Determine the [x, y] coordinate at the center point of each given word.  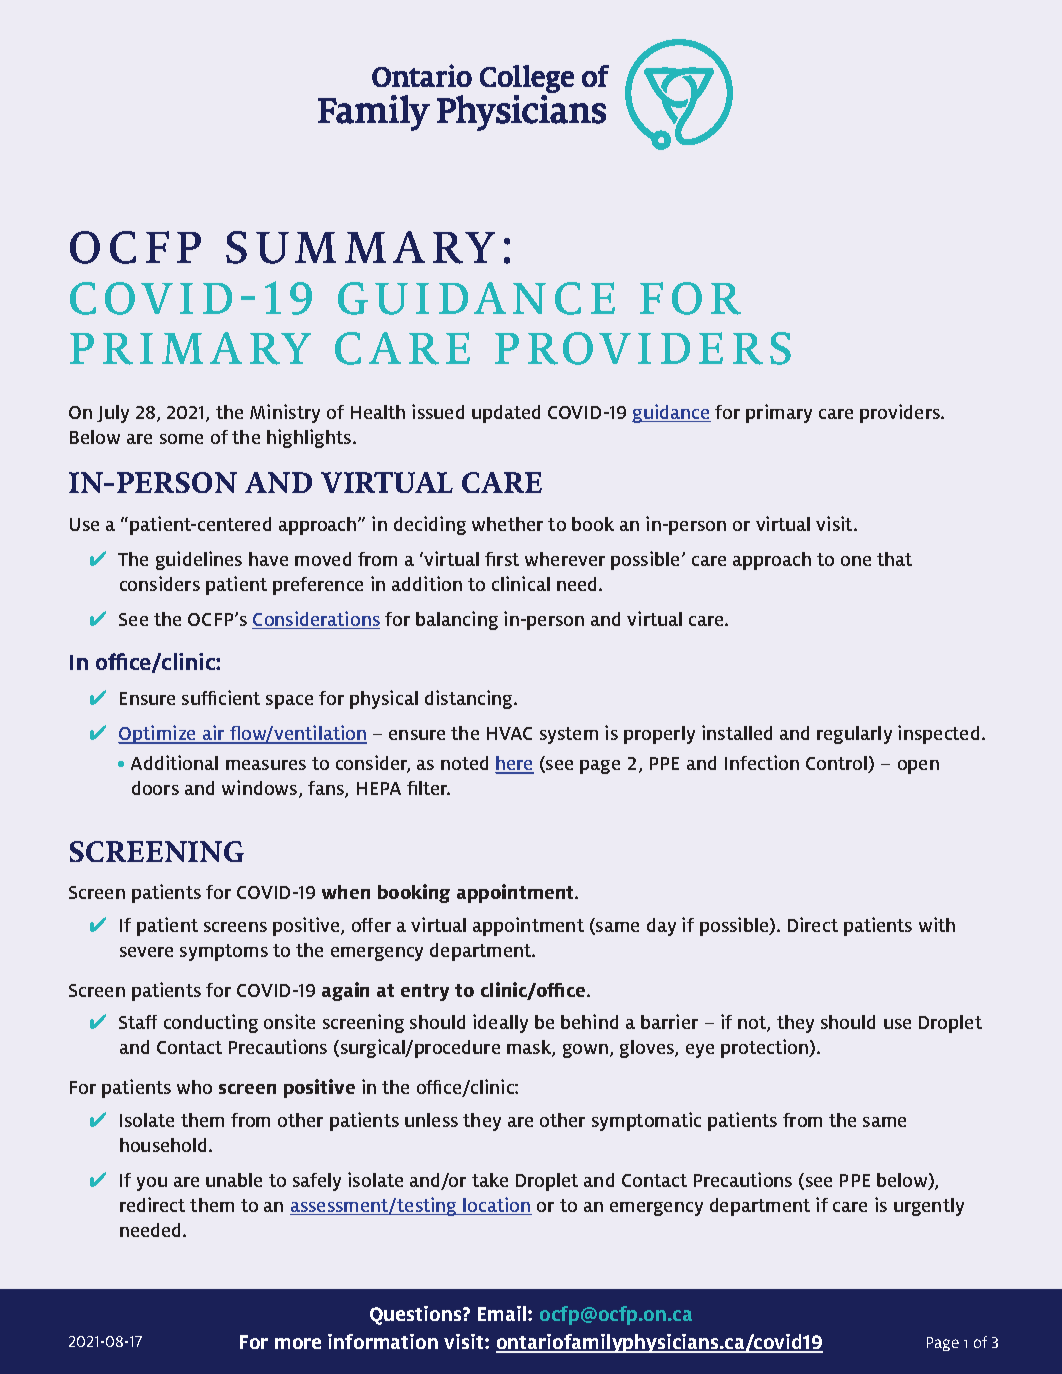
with [937, 924]
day [661, 927]
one [856, 561]
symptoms [224, 952]
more [298, 1343]
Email [503, 1313]
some [181, 439]
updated [506, 414]
